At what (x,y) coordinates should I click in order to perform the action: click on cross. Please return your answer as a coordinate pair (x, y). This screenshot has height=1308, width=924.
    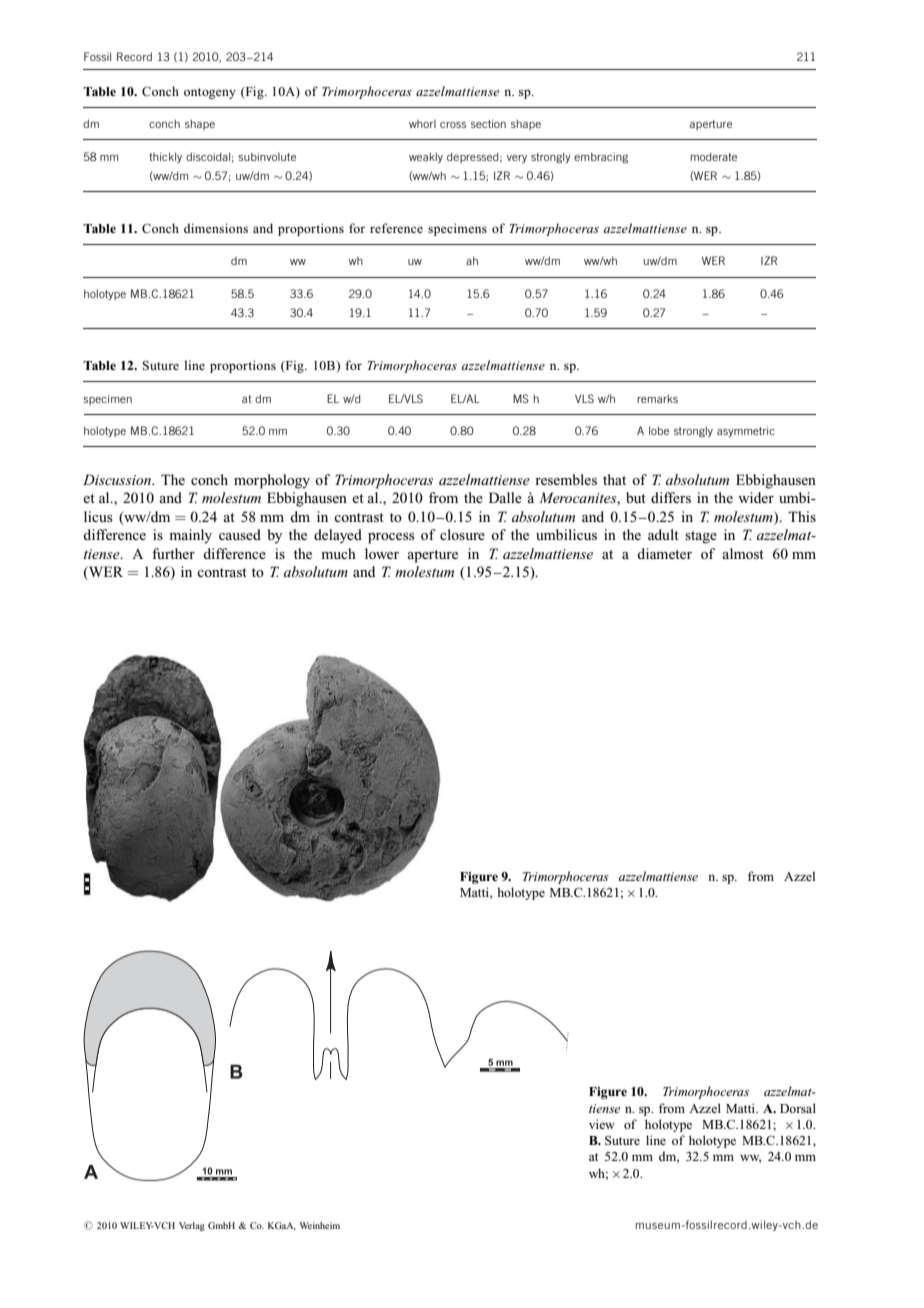
    Looking at the image, I should click on (453, 125).
